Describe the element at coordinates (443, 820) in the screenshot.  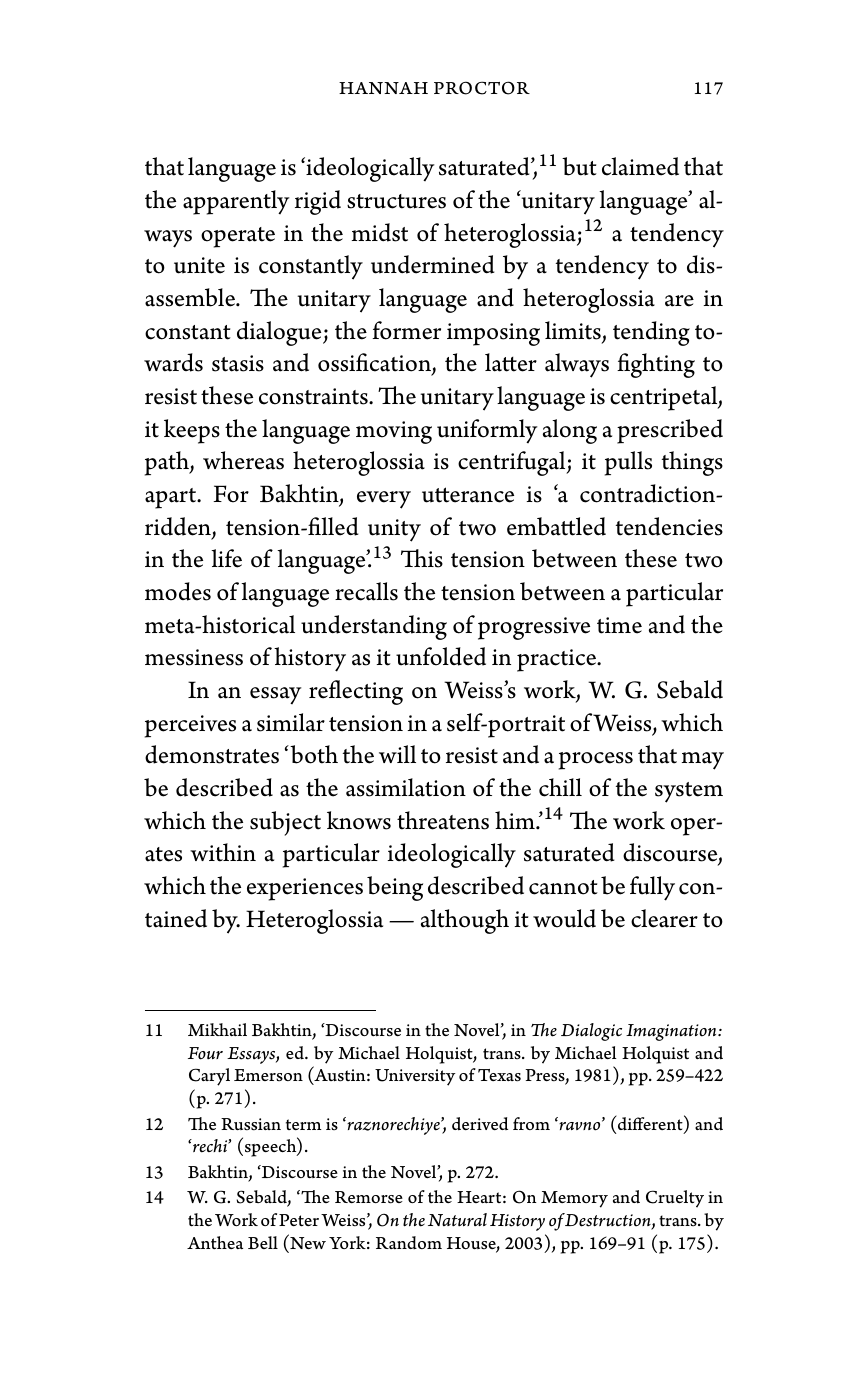
I see `threatens` at that location.
